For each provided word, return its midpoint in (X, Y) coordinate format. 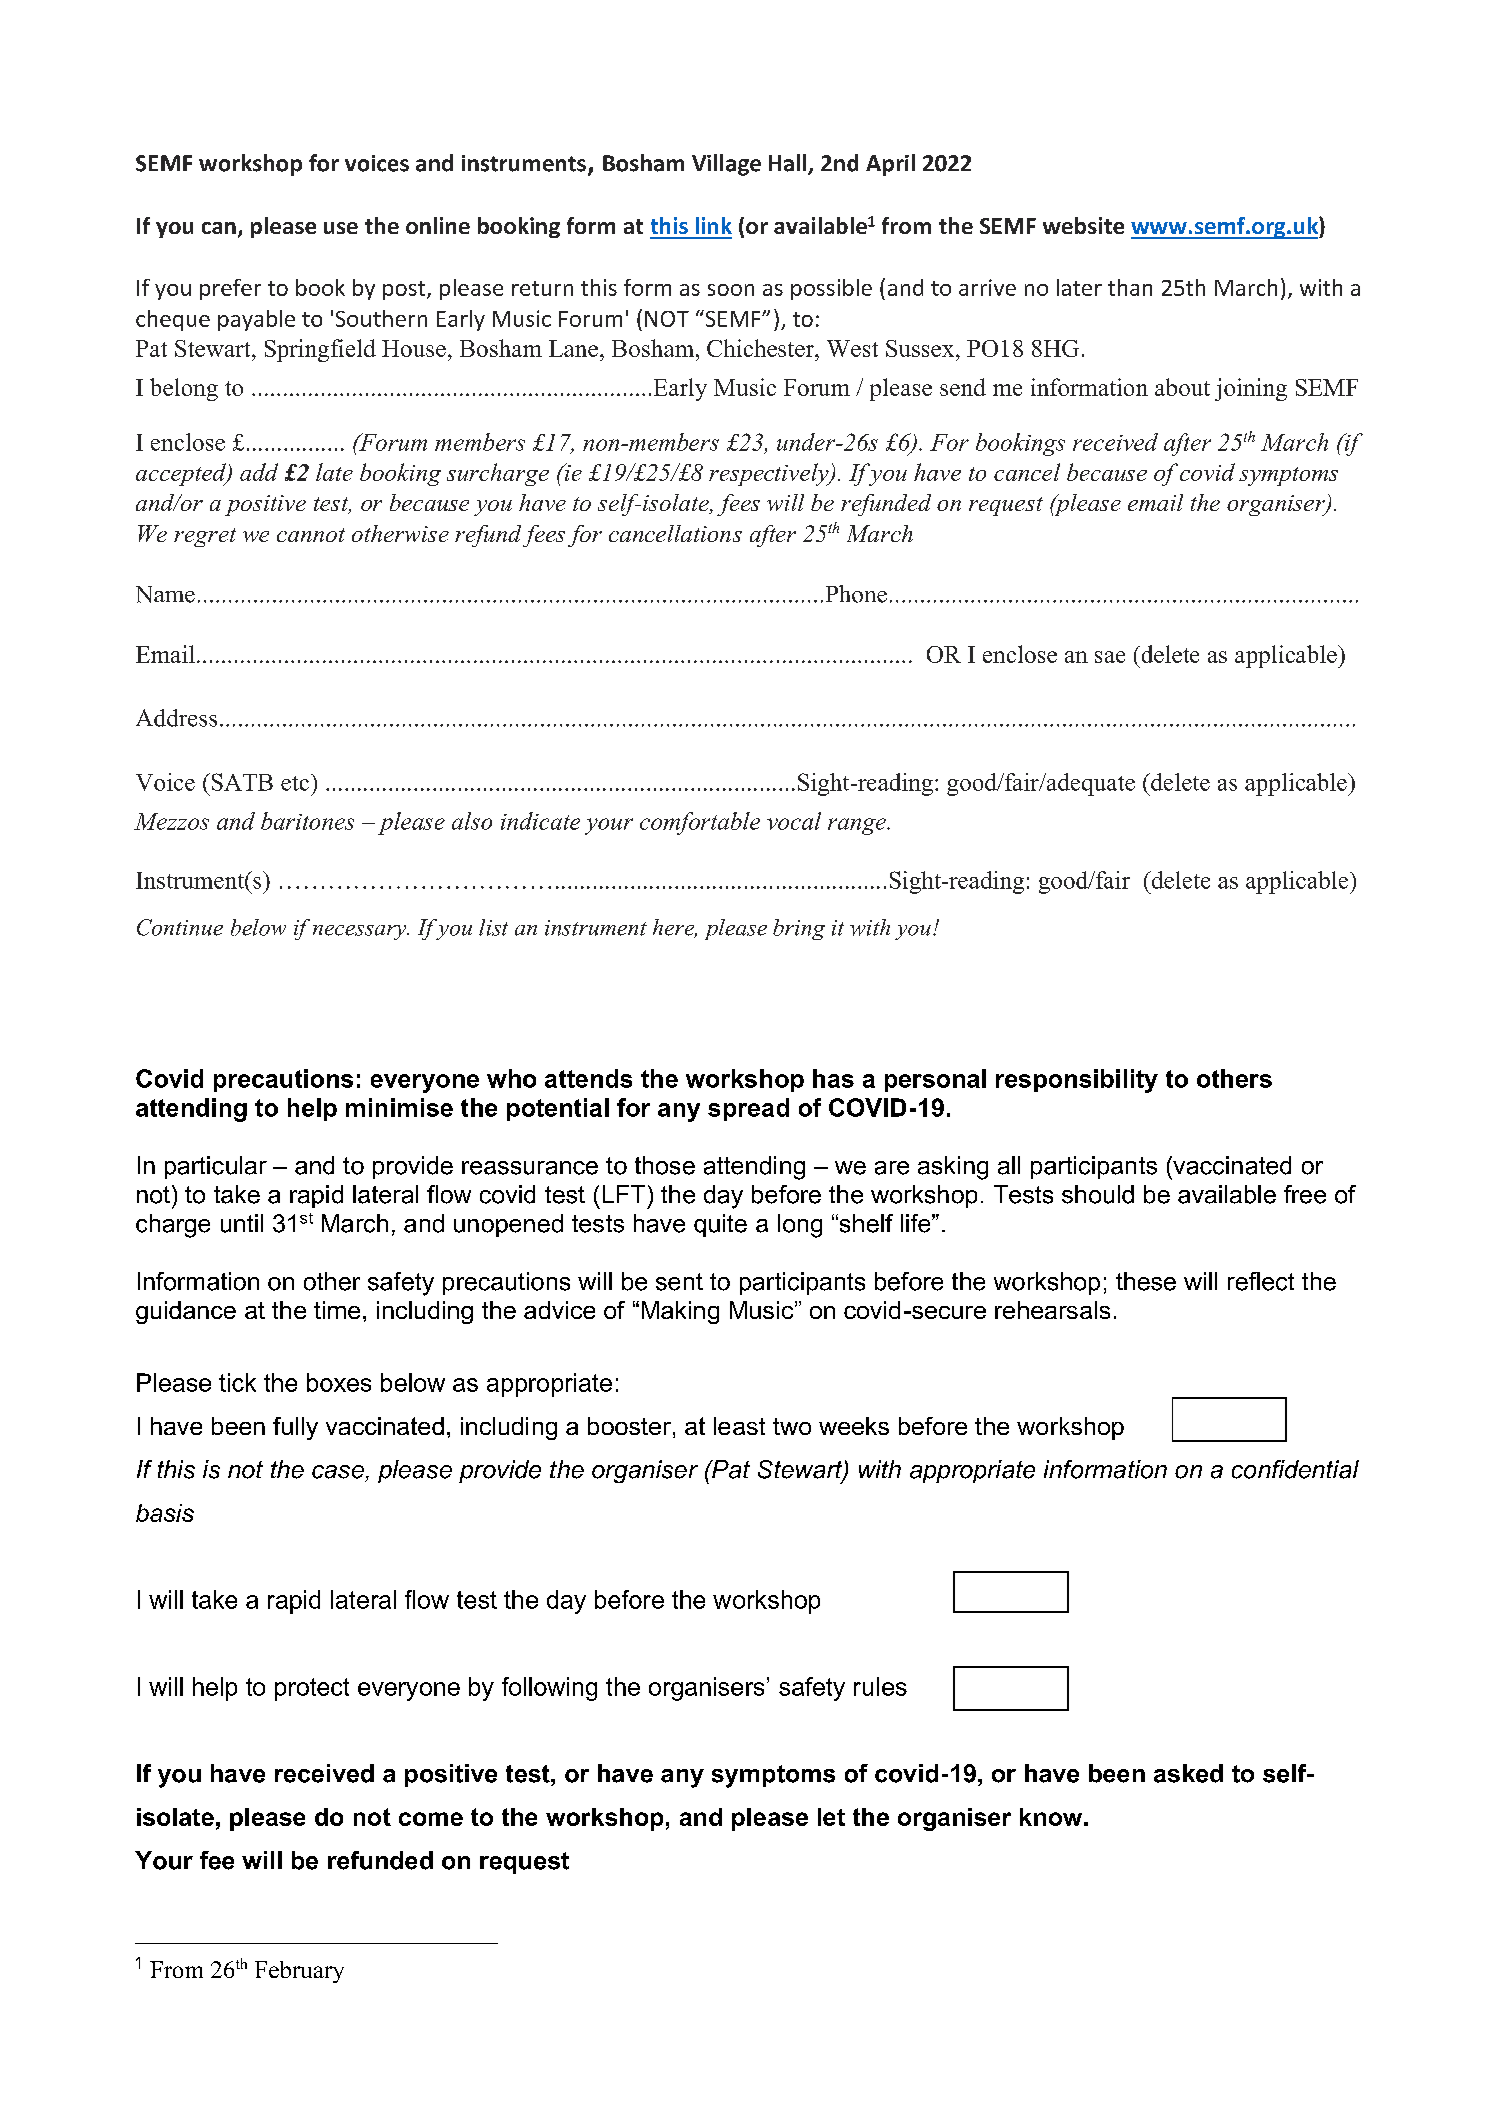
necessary (361, 932)
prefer (230, 289)
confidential (1295, 1469)
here (675, 928)
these (1146, 1281)
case (338, 1472)
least (739, 1426)
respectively (770, 474)
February (299, 1972)
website (1083, 225)
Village (726, 165)
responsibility (1077, 1081)
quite (720, 1225)
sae (1110, 657)
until (242, 1223)
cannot (311, 535)
